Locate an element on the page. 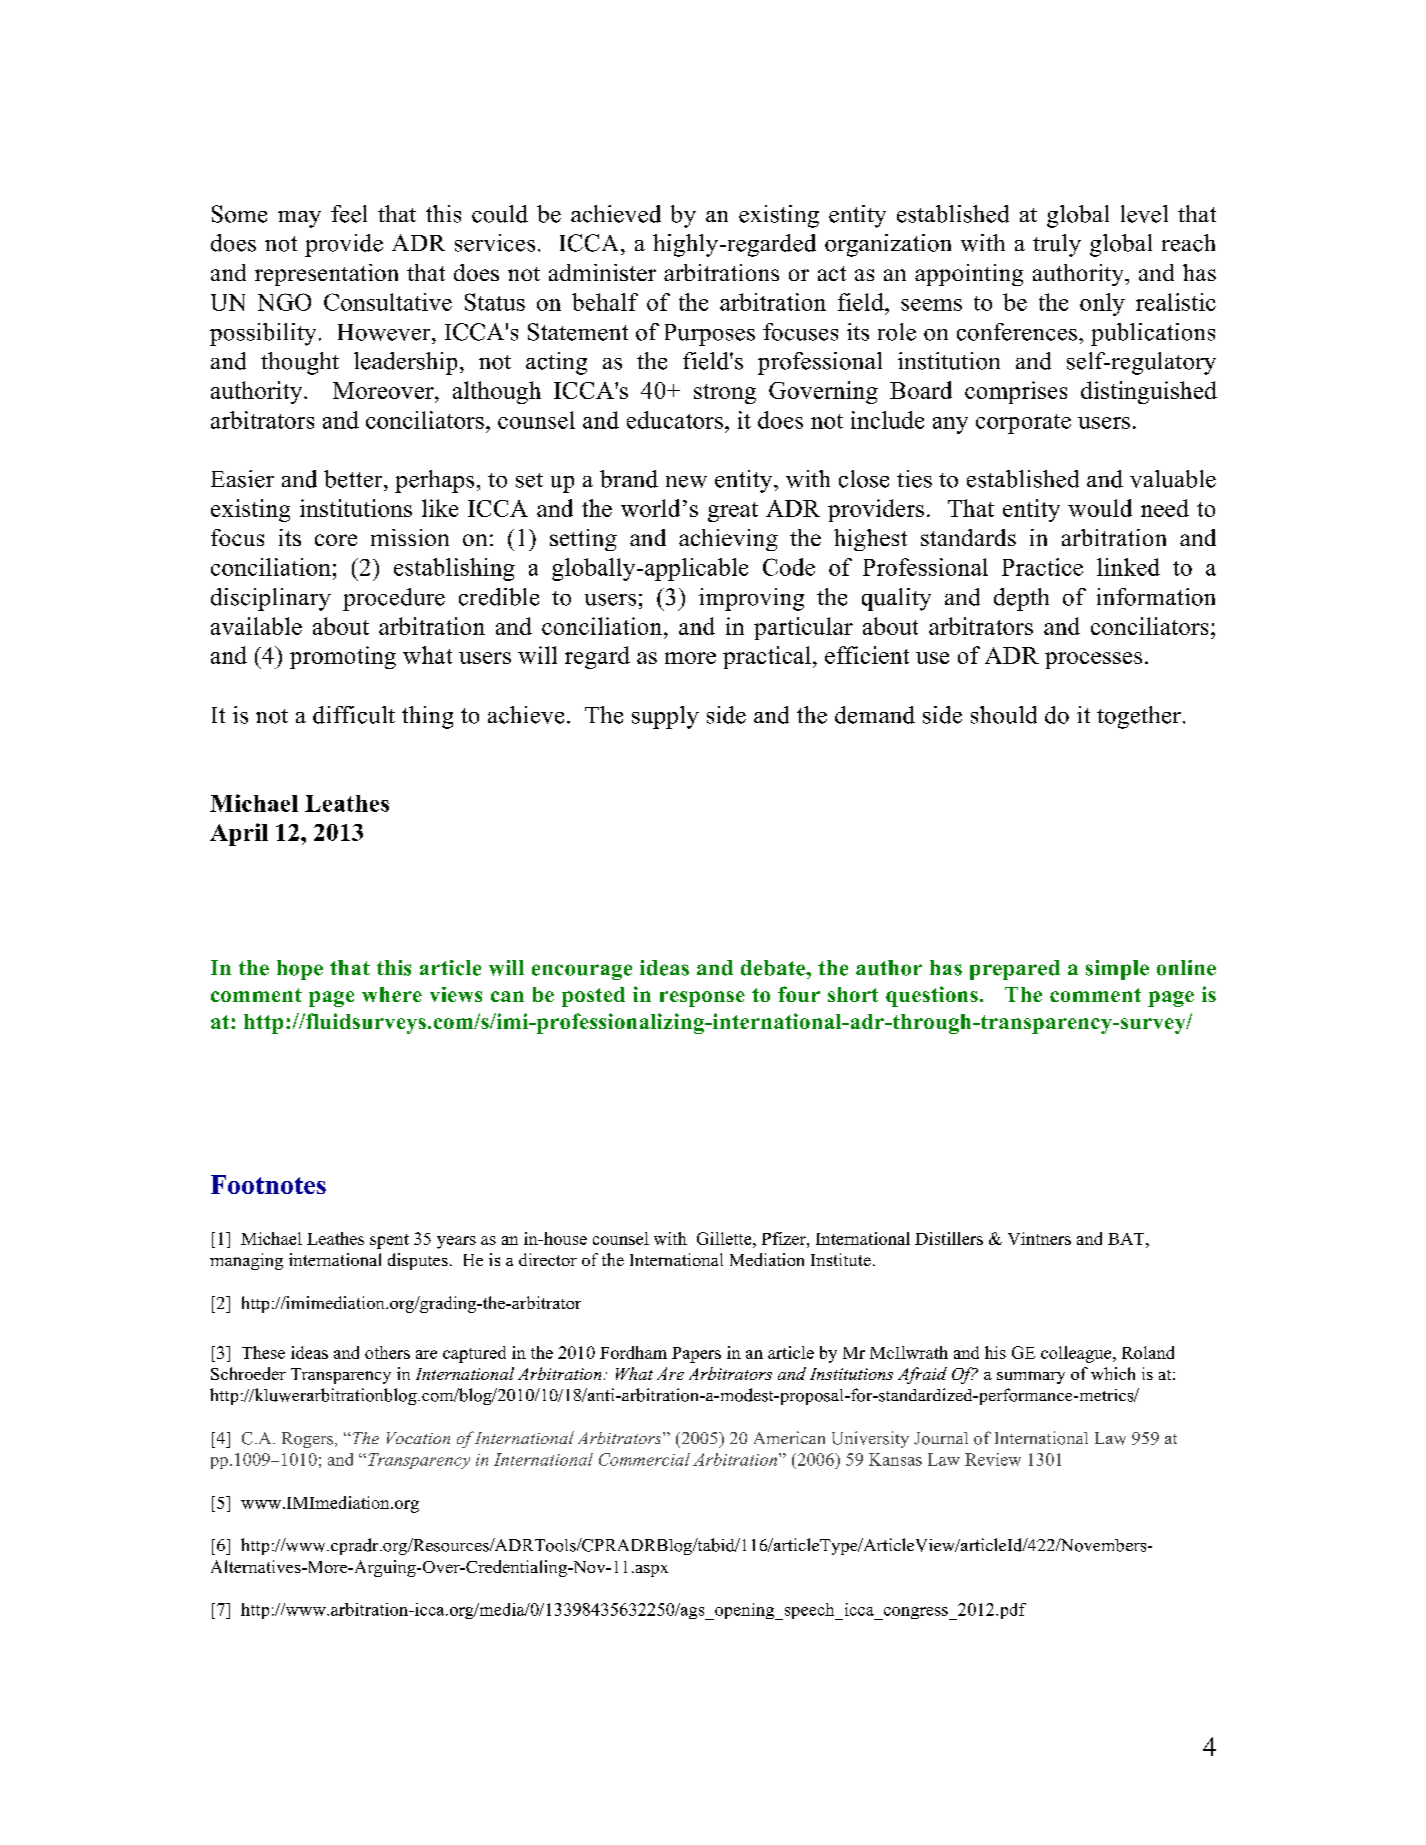 The height and width of the image is (1845, 1426). simple is located at coordinates (1117, 970).
